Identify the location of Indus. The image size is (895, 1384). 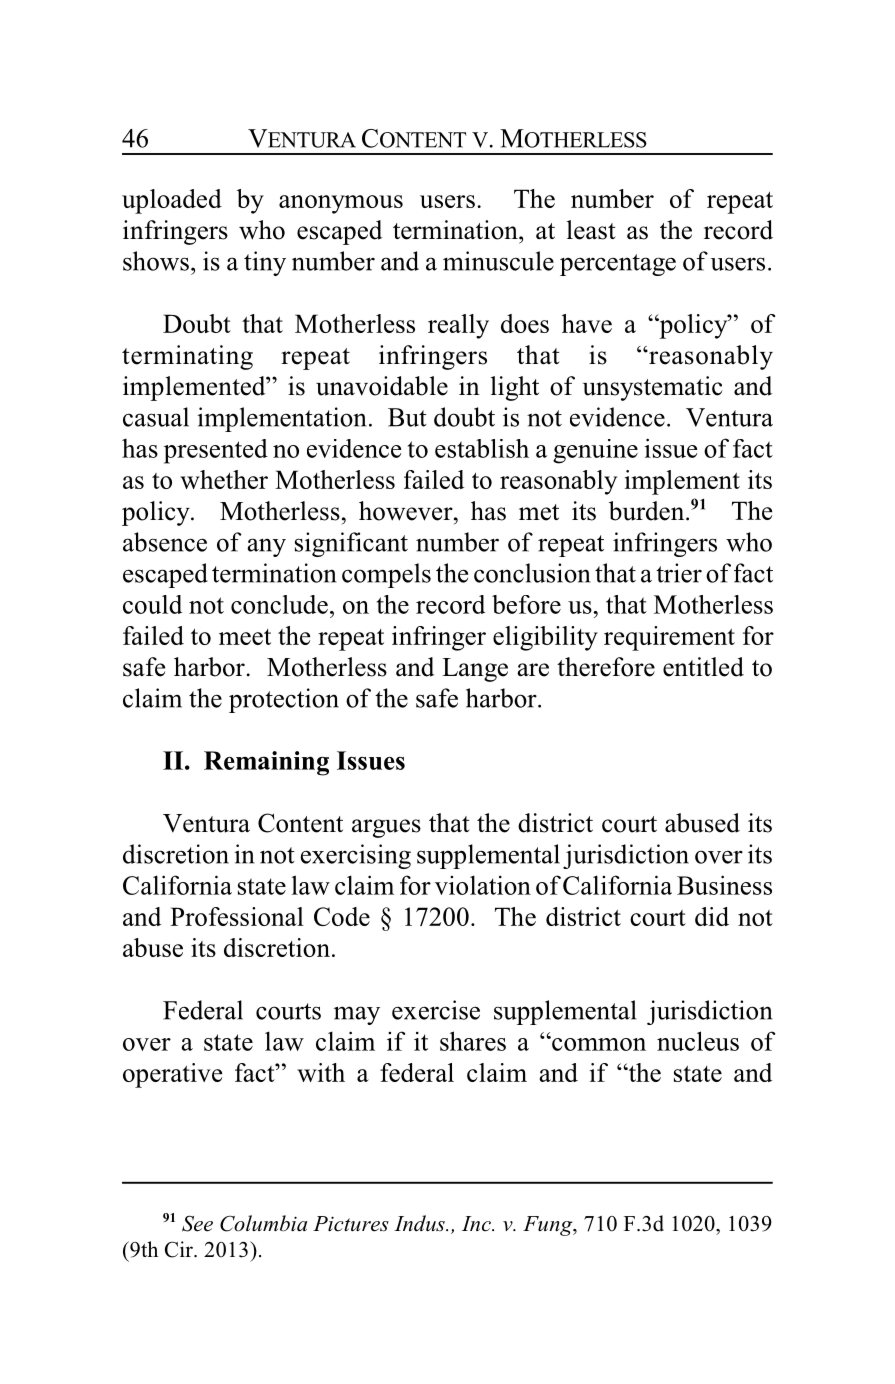
(420, 1223).
